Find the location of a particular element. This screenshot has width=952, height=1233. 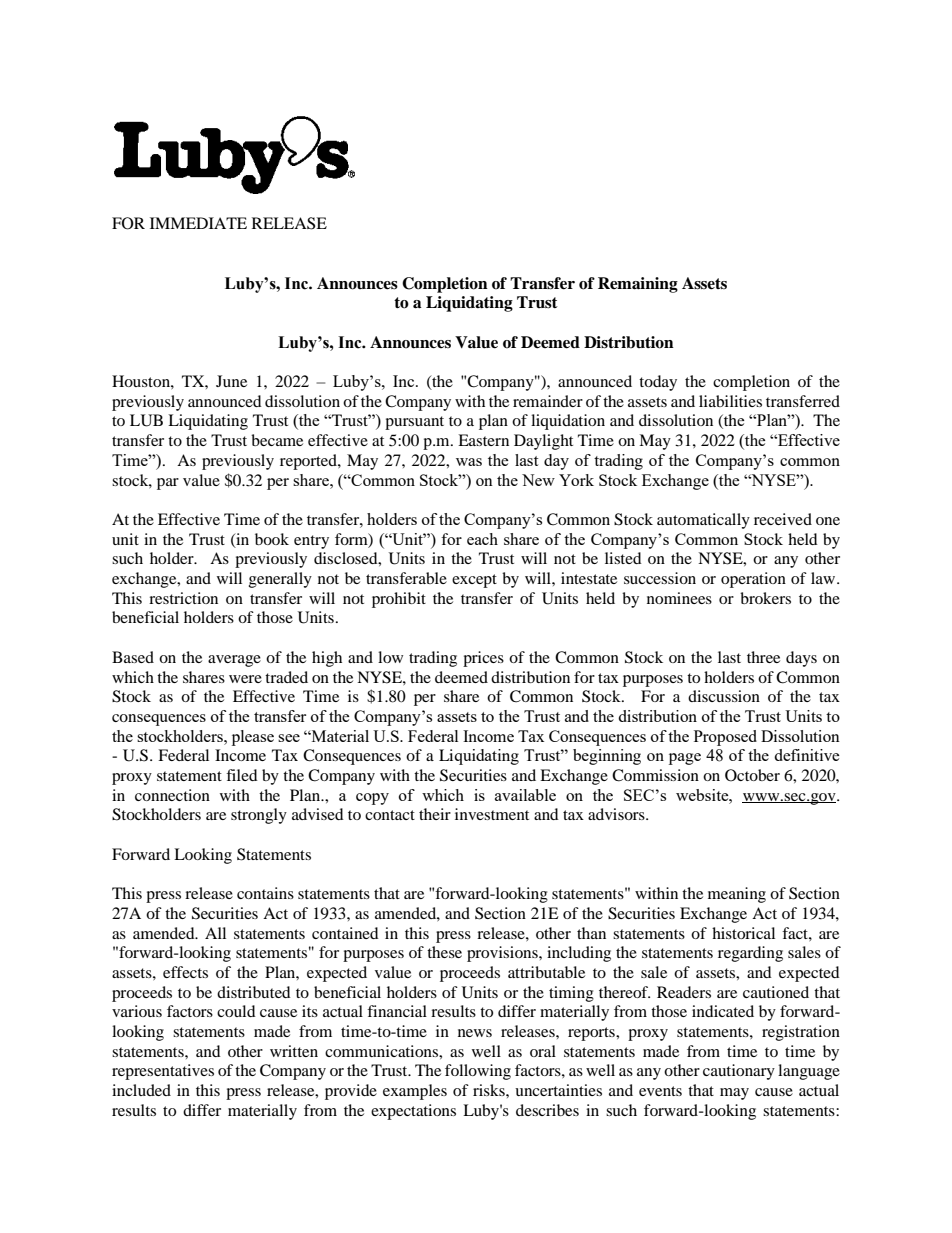

Eastern is located at coordinates (483, 440).
